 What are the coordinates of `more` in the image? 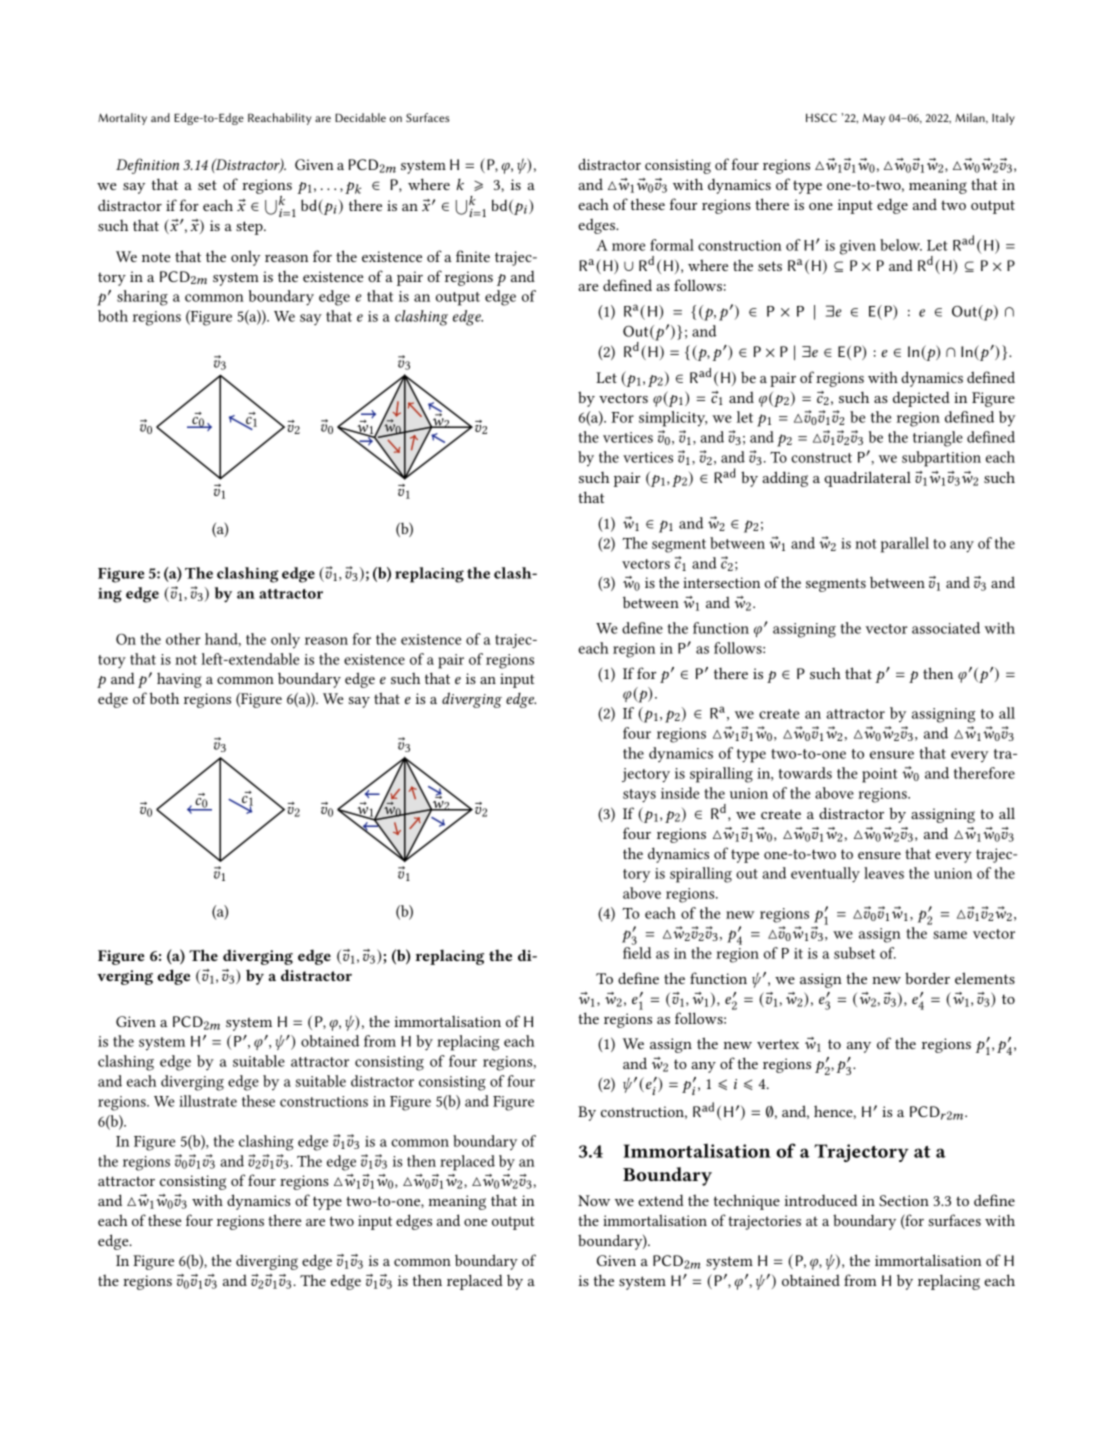 It's located at (628, 247).
